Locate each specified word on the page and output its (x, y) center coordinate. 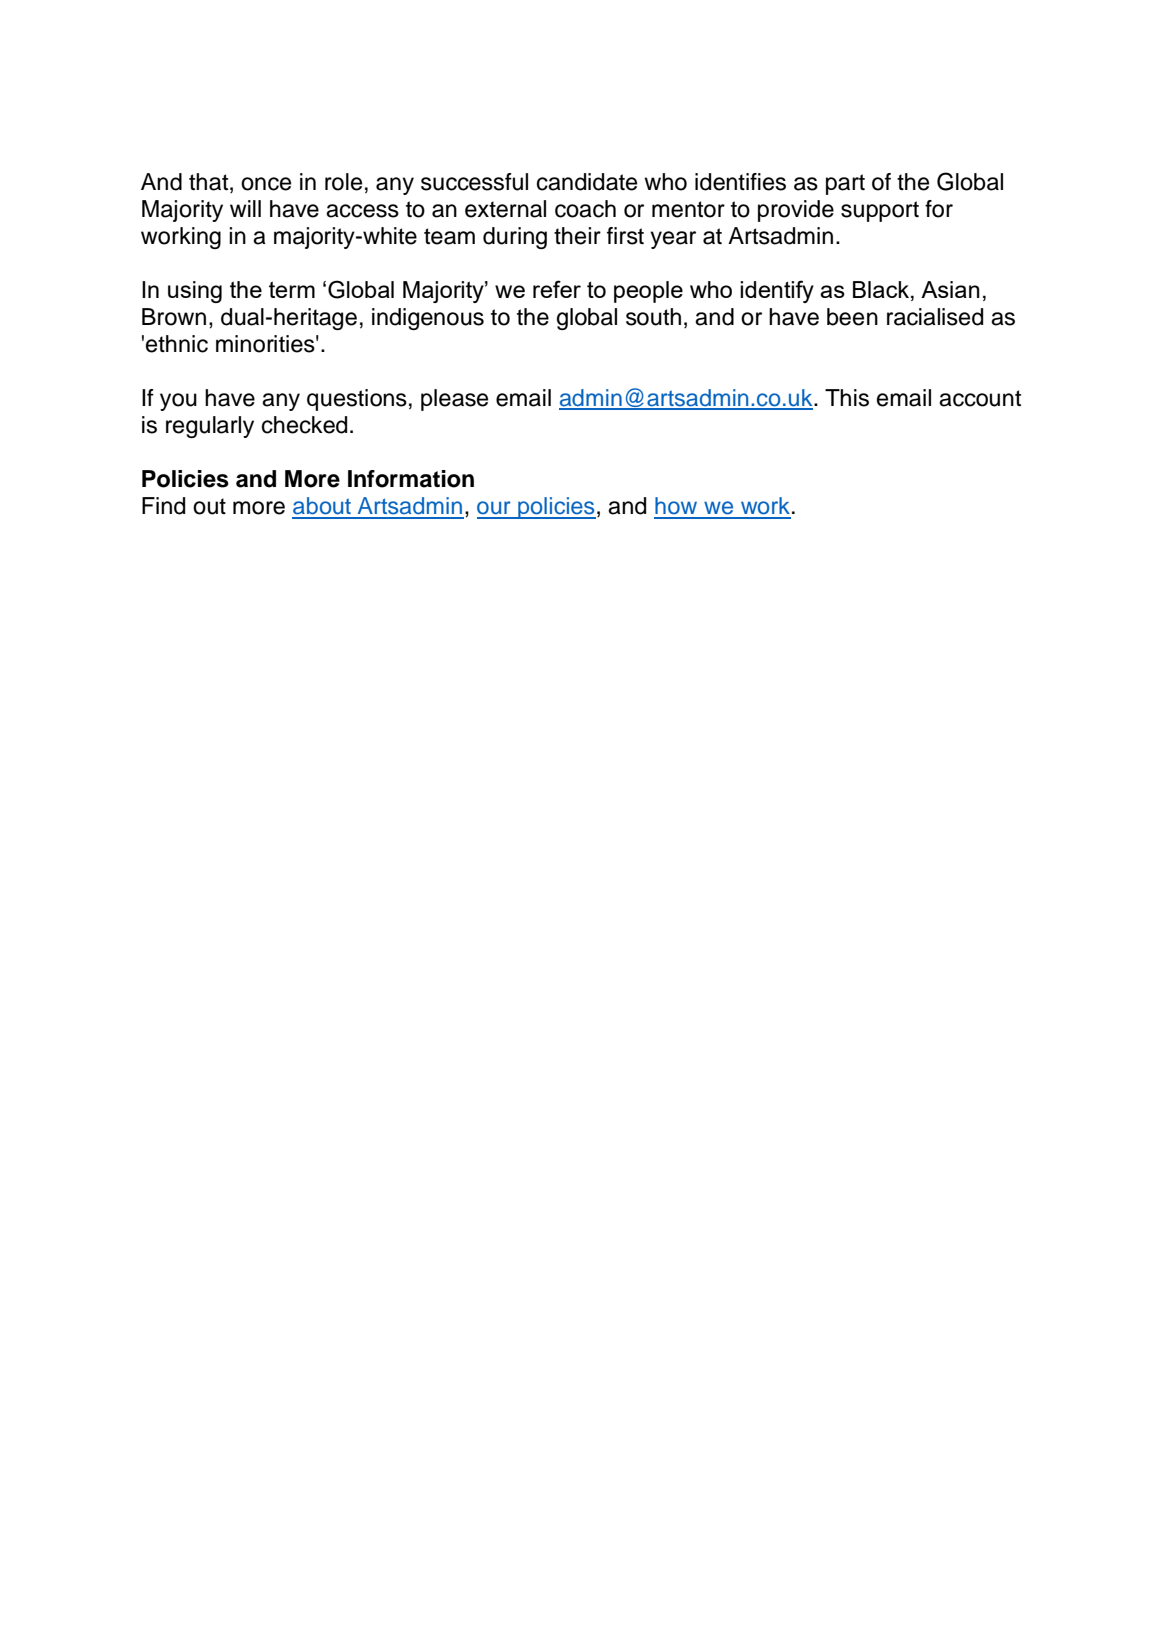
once (266, 184)
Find (163, 506)
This (847, 398)
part (845, 184)
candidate (587, 182)
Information (411, 479)
